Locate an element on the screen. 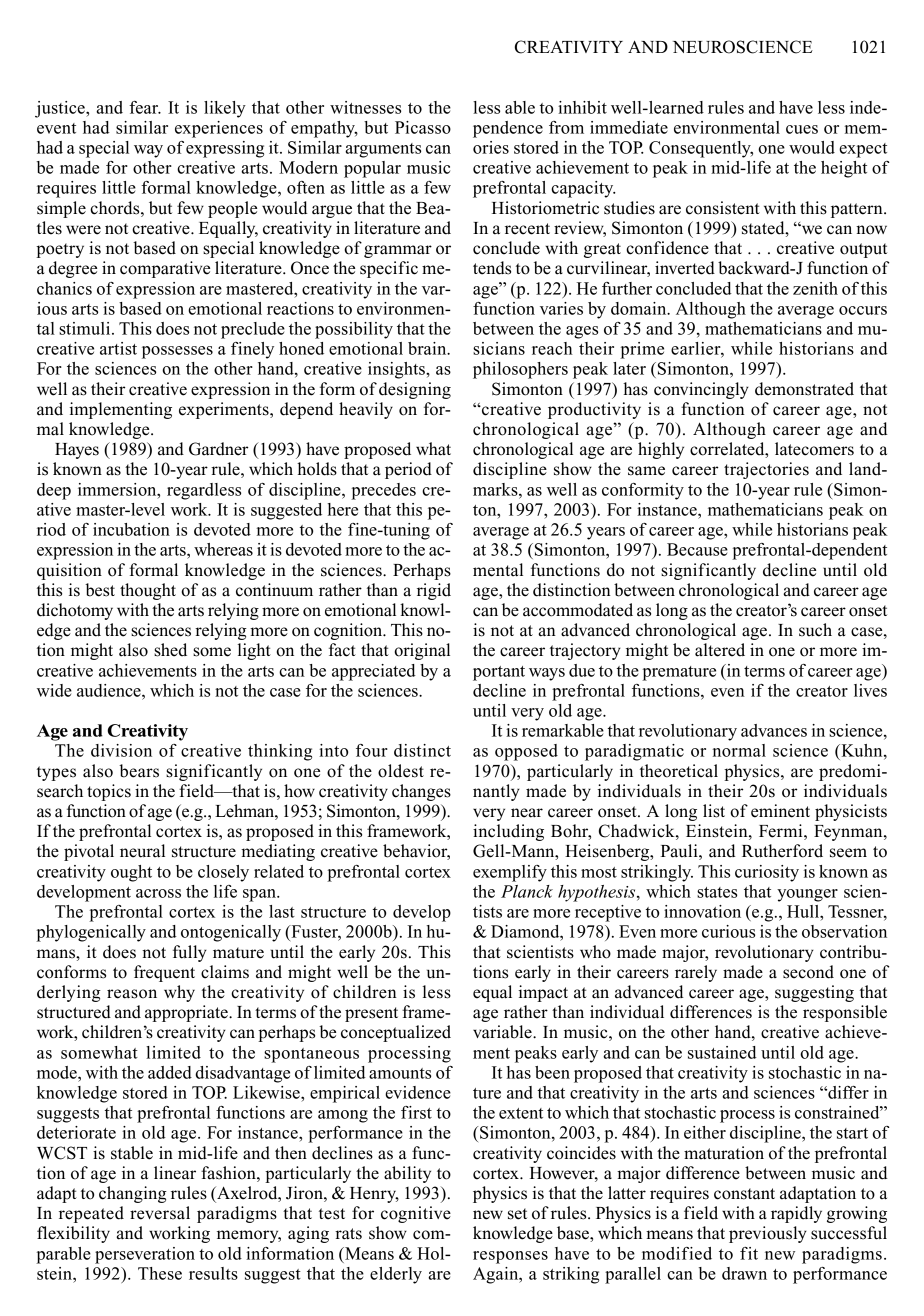  deep is located at coordinates (54, 491).
